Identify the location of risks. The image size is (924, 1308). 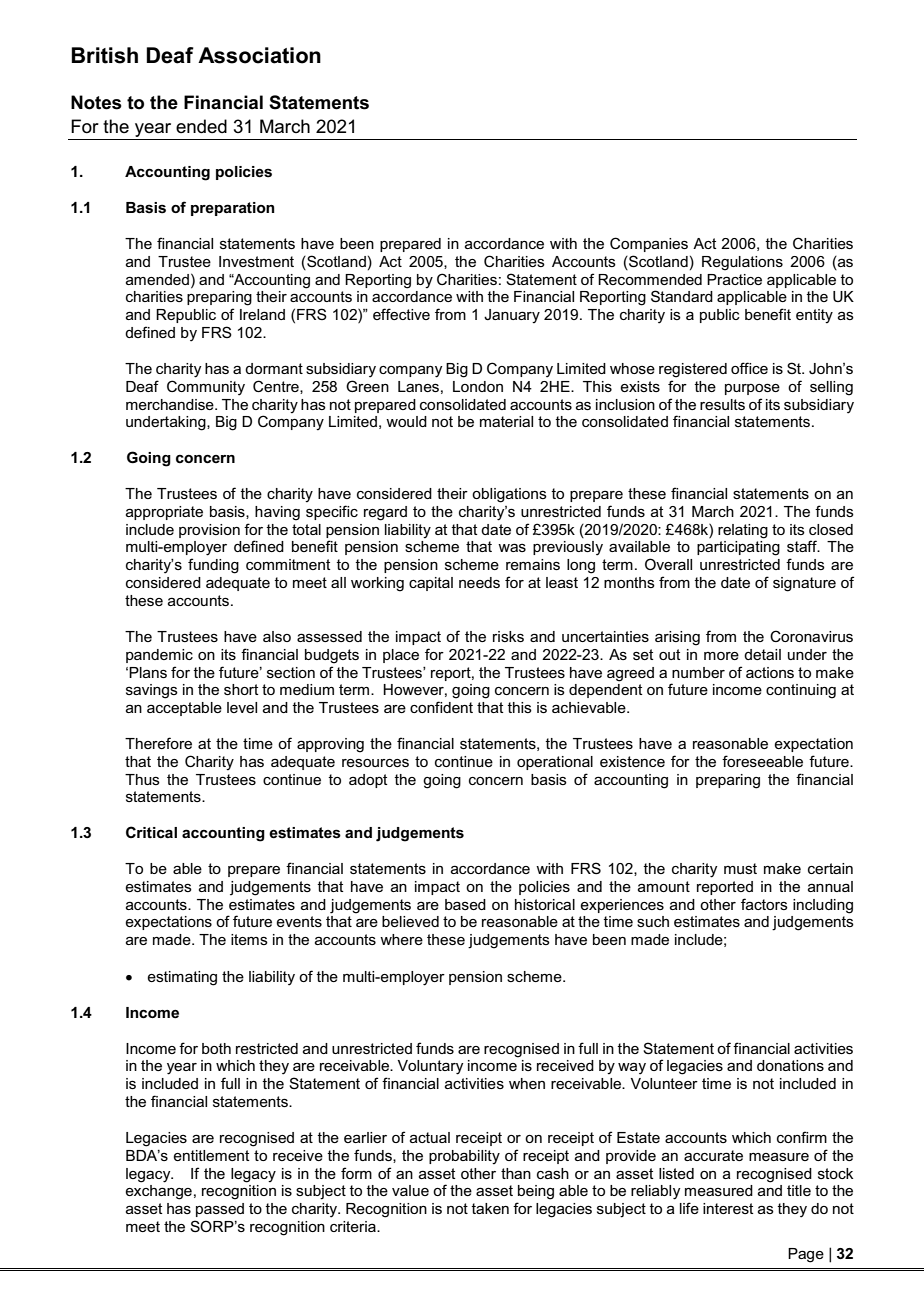
(508, 636).
